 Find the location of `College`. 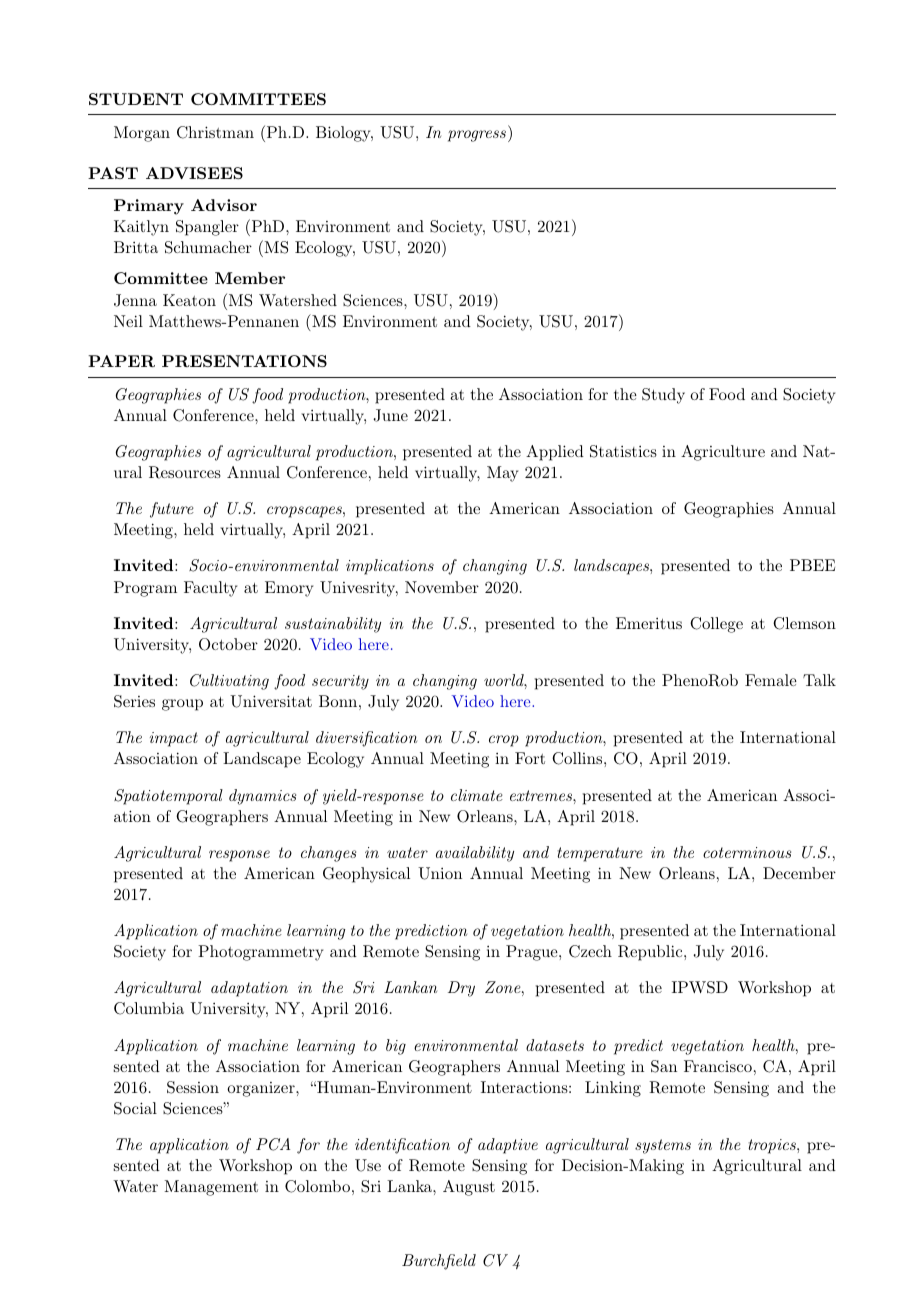

College is located at coordinates (716, 625).
